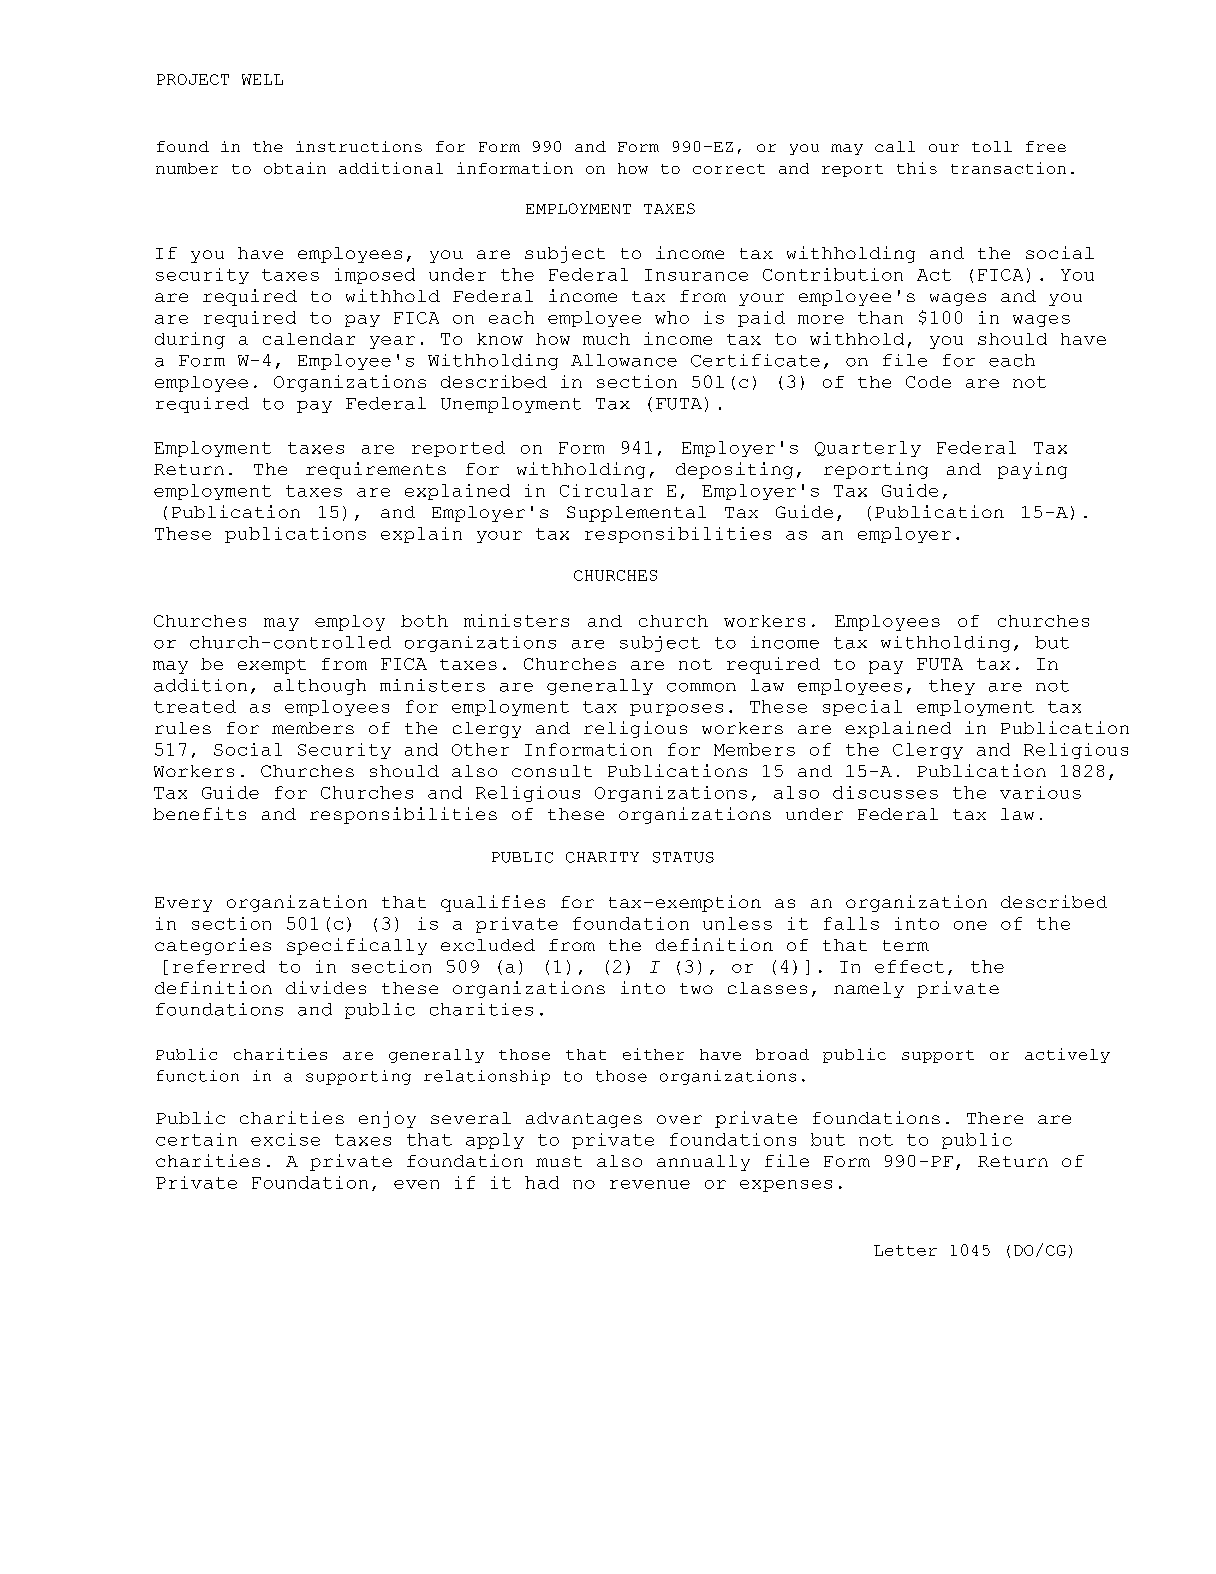 The width and height of the screenshot is (1216, 1574). What do you see at coordinates (905, 1250) in the screenshot?
I see `Letter` at bounding box center [905, 1250].
